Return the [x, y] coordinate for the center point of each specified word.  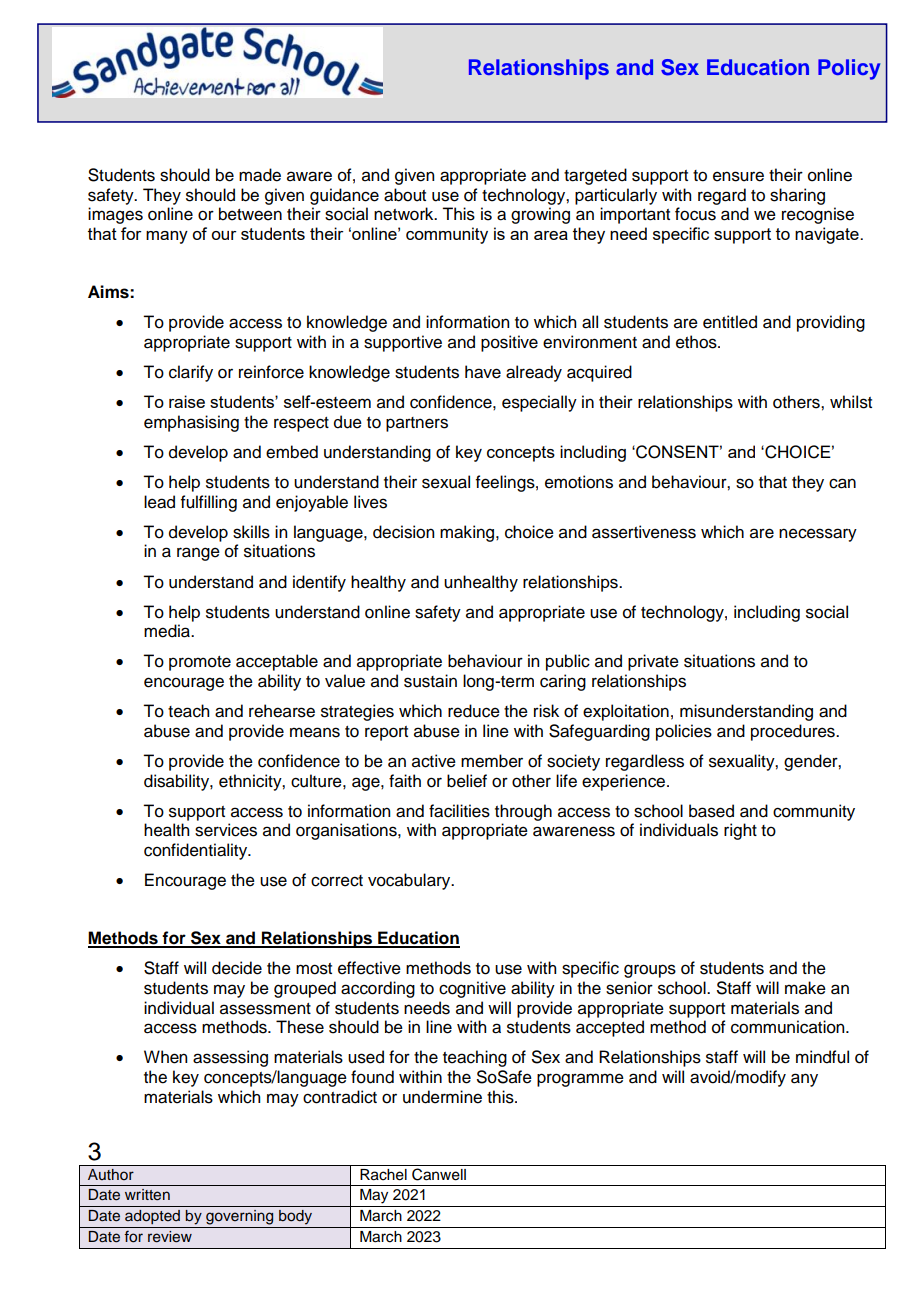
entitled [730, 322]
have [483, 372]
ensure [738, 176]
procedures [794, 732]
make [805, 988]
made [260, 175]
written [147, 1195]
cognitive [472, 989]
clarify [191, 373]
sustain [430, 681]
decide [237, 968]
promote [200, 663]
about [405, 195]
